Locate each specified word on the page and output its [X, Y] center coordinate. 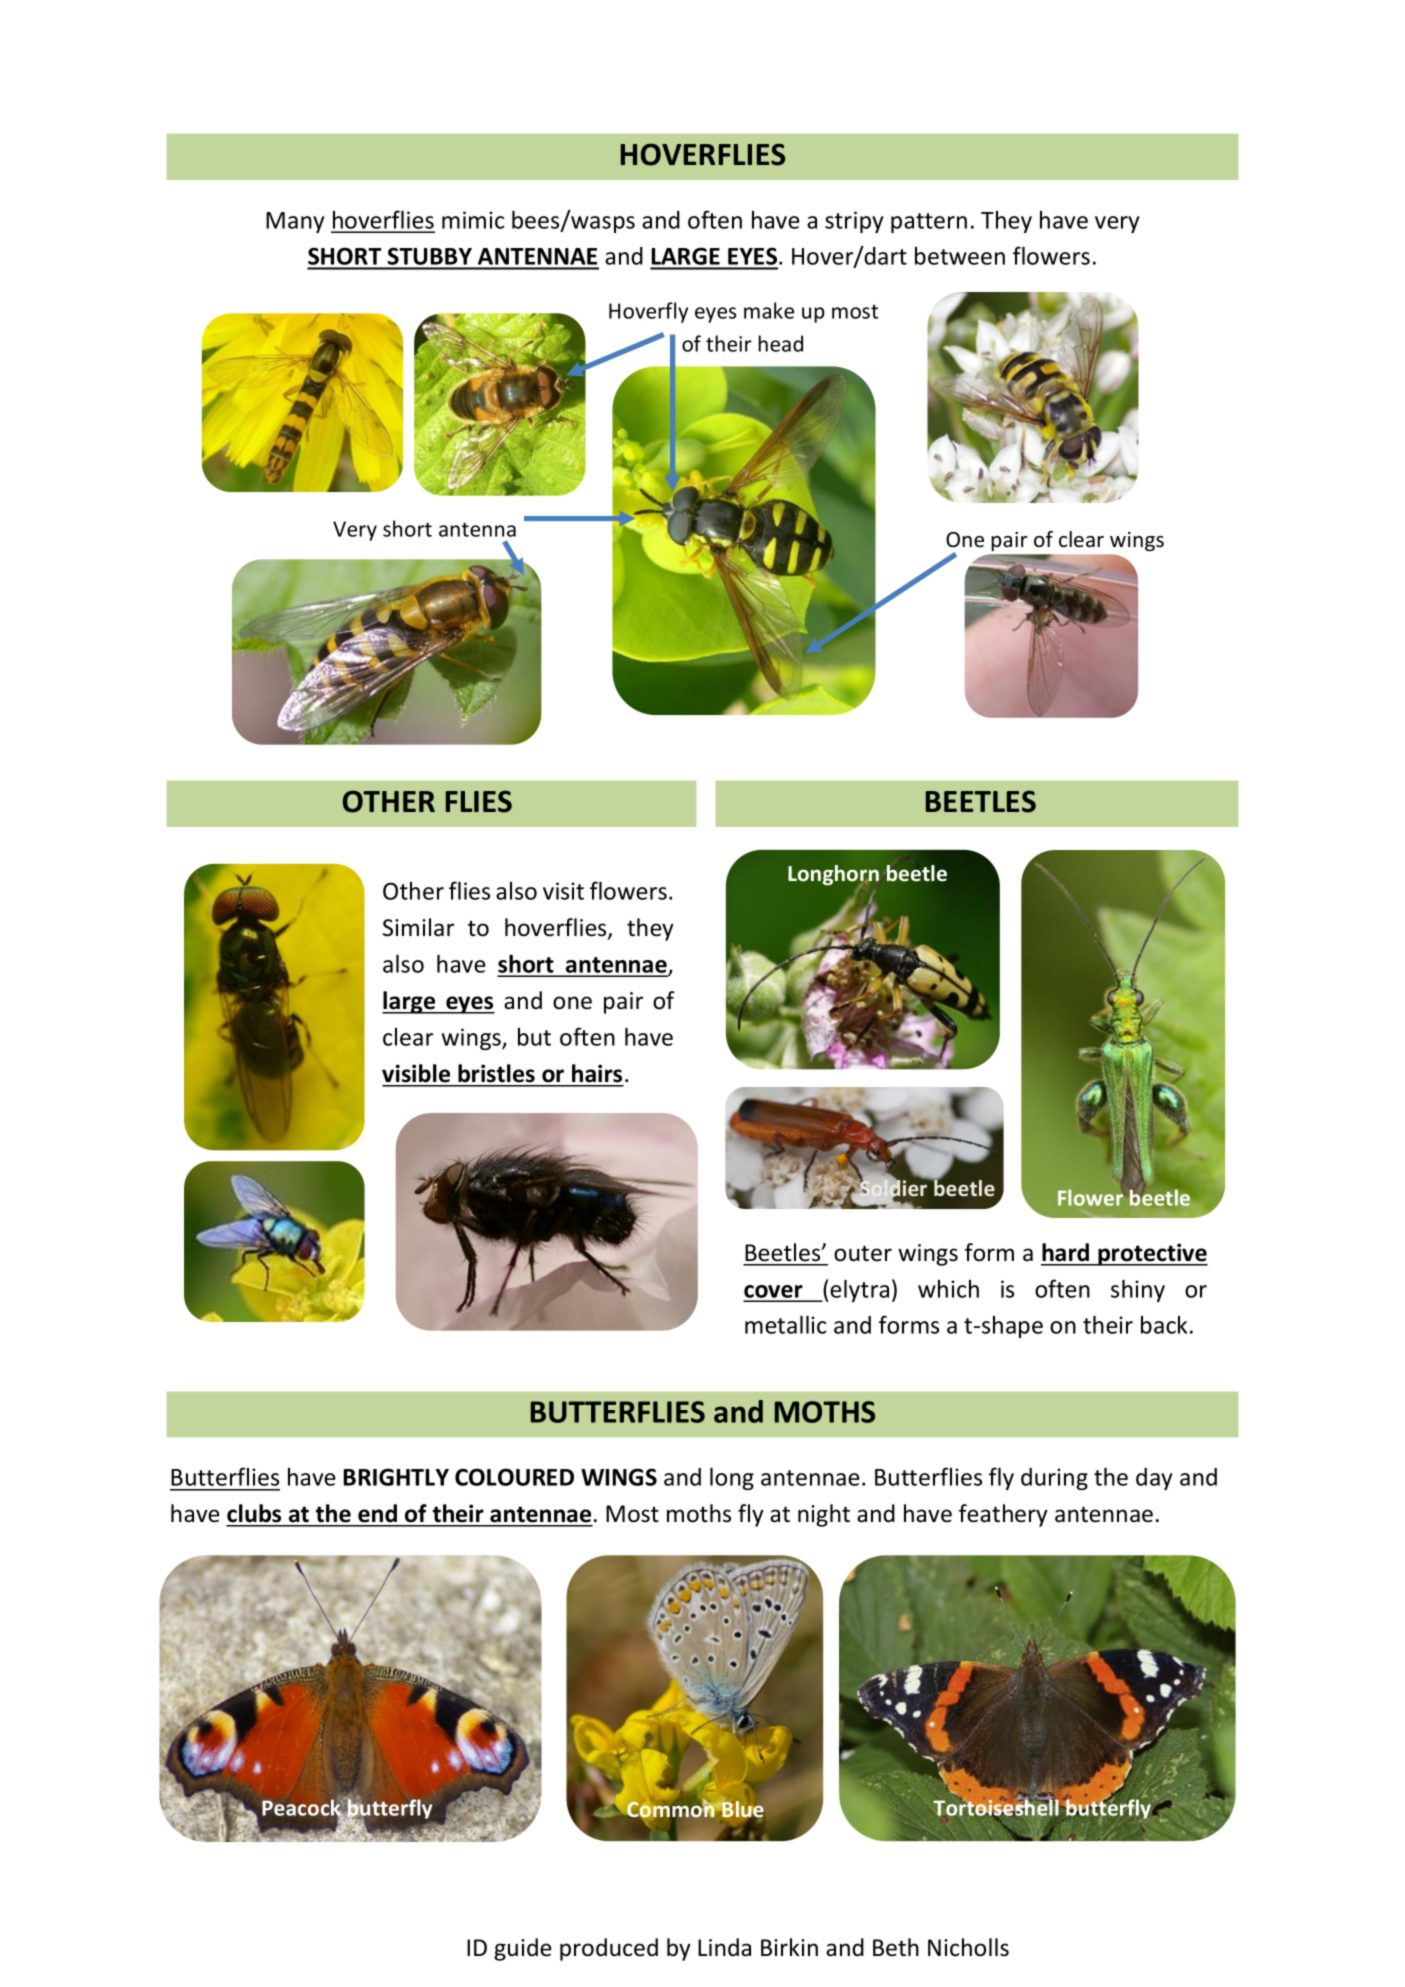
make [769, 310]
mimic [473, 220]
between [960, 256]
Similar [418, 927]
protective [1152, 1254]
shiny [1138, 1290]
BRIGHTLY [396, 1477]
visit [563, 891]
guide [523, 1949]
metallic [785, 1324]
